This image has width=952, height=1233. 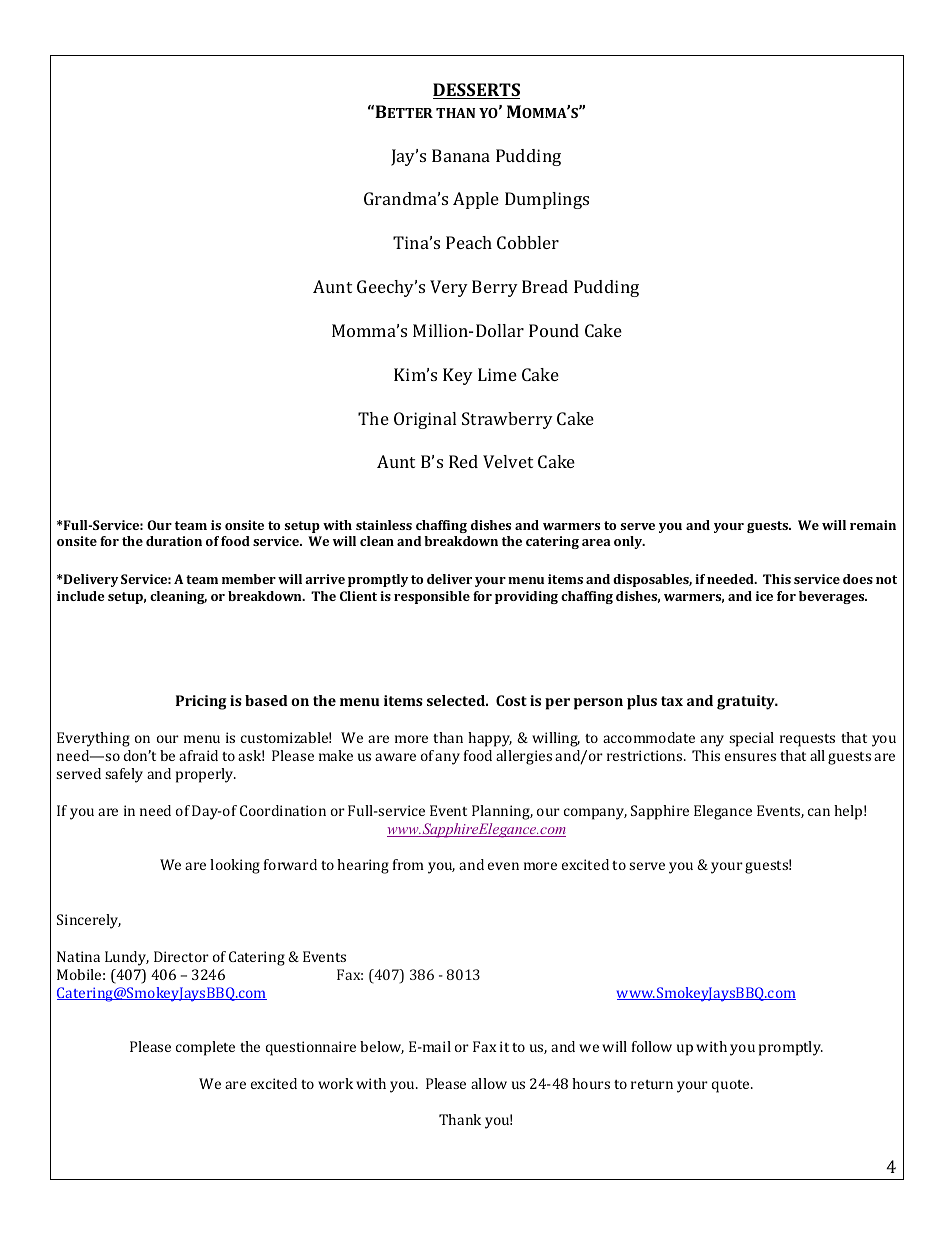 I want to click on duration, so click(x=174, y=541).
